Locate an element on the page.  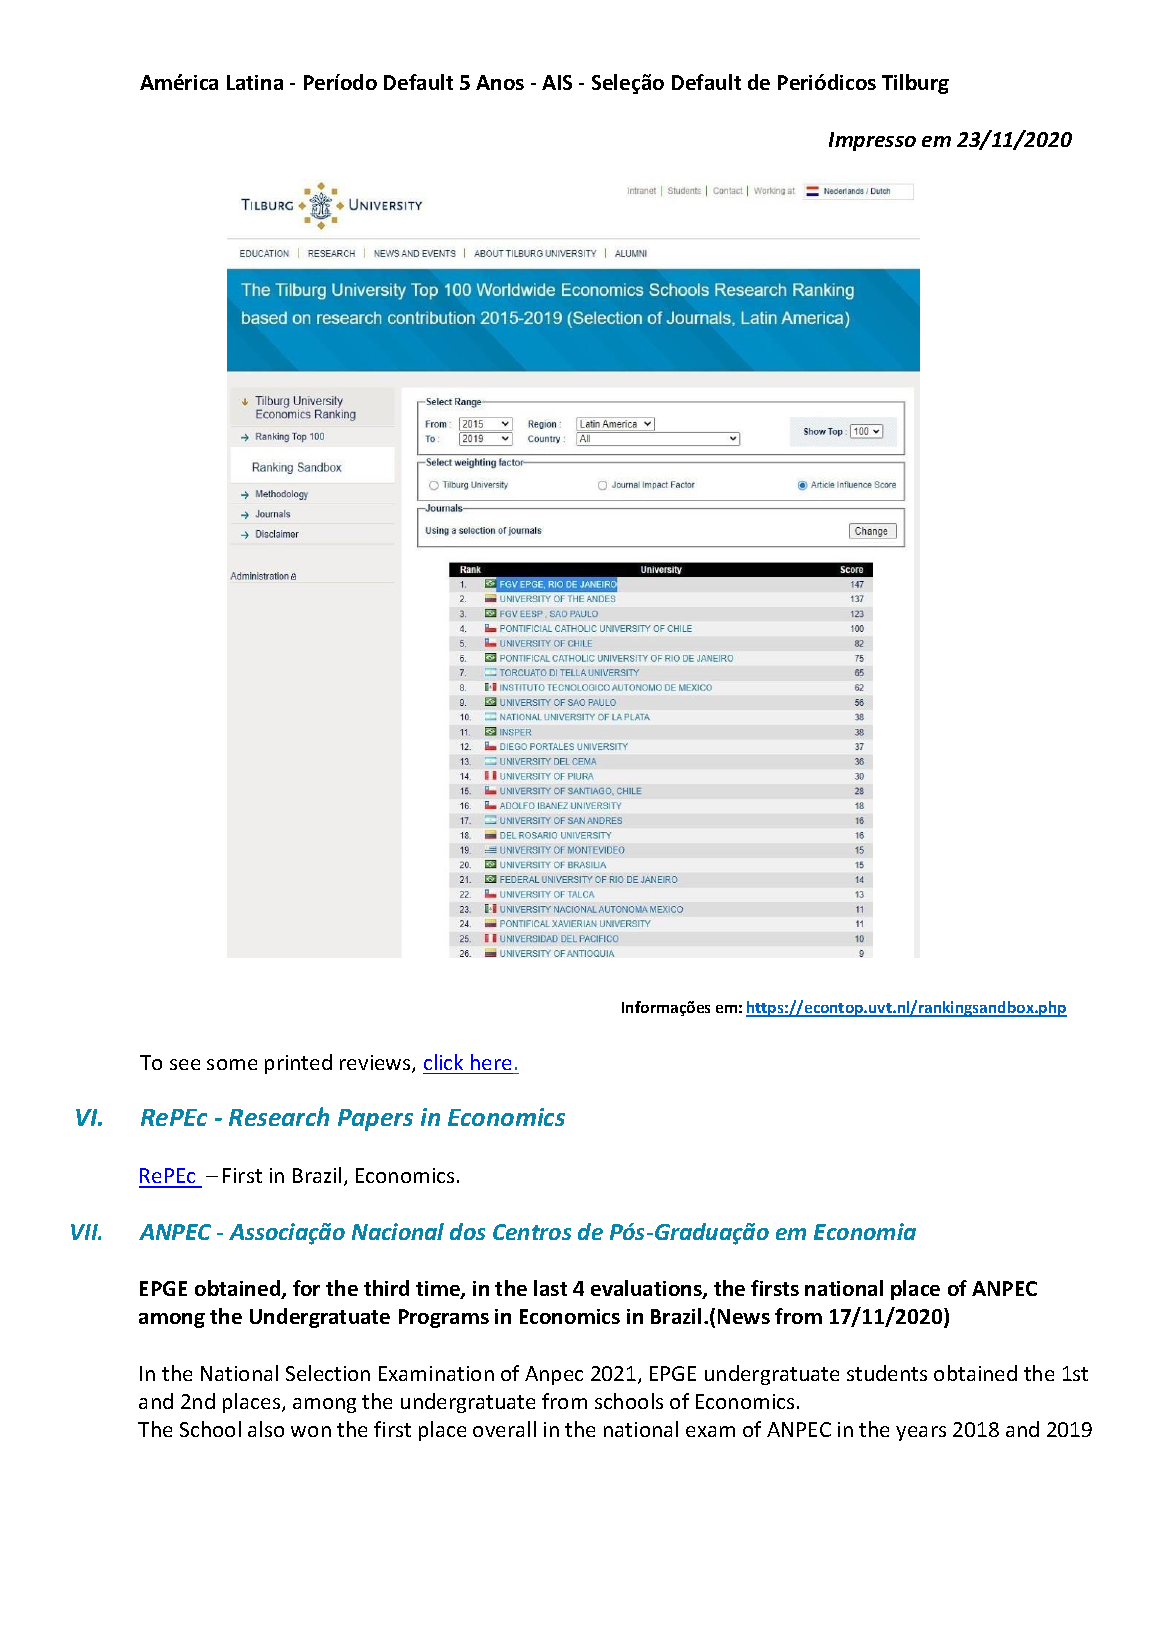
click is located at coordinates (443, 1062).
